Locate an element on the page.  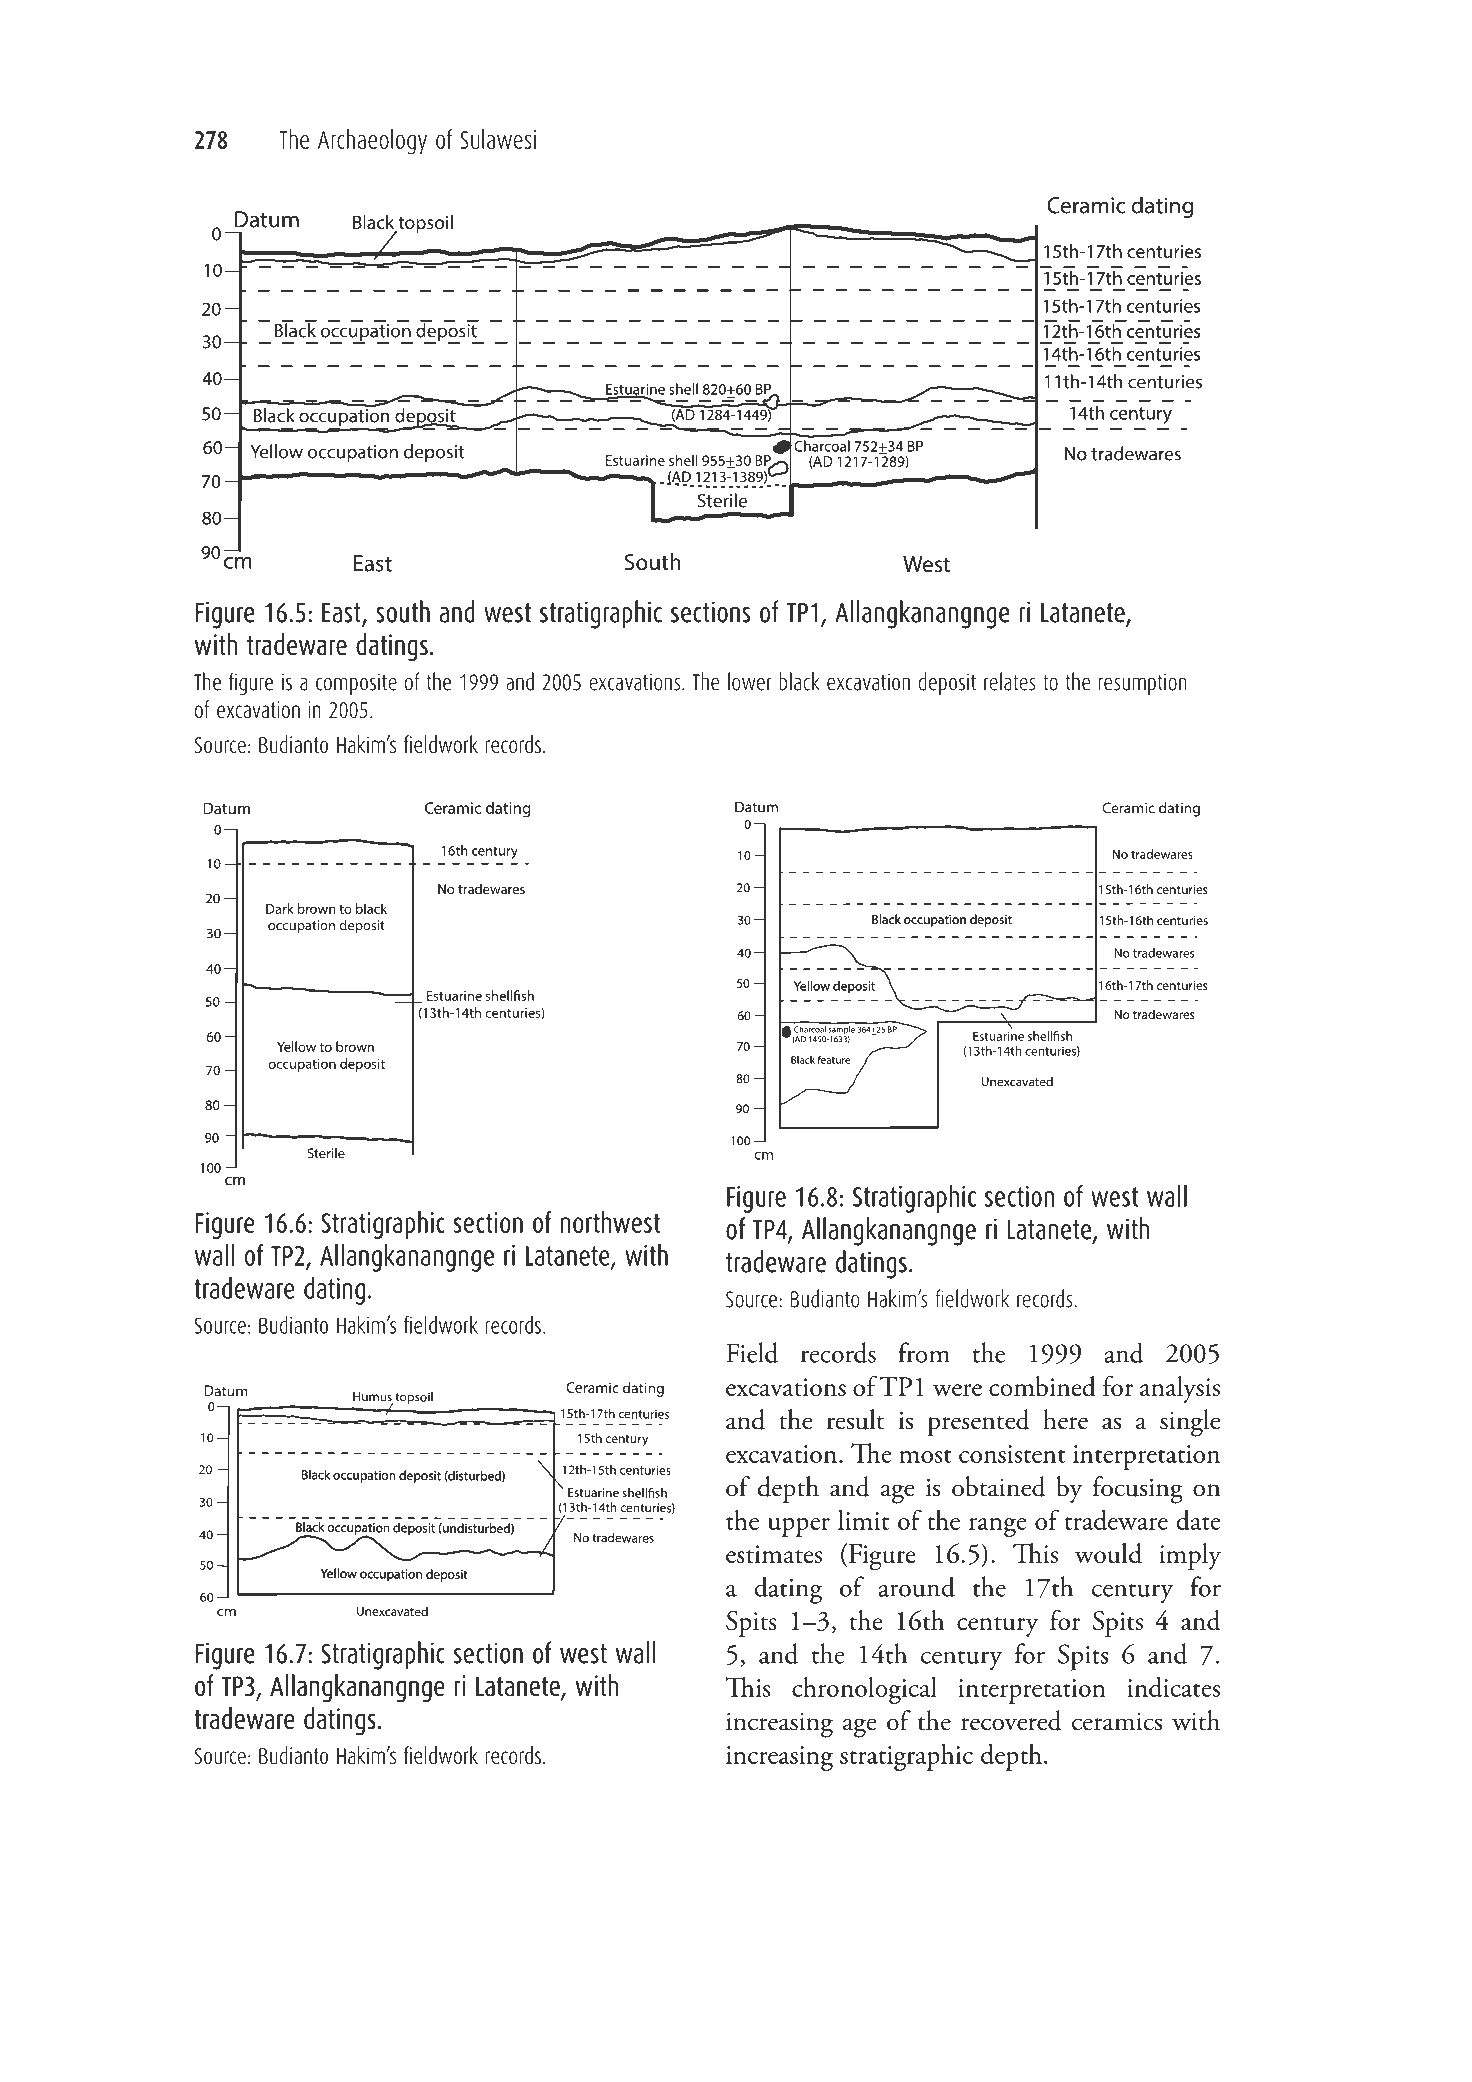
combined is located at coordinates (1042, 1386).
